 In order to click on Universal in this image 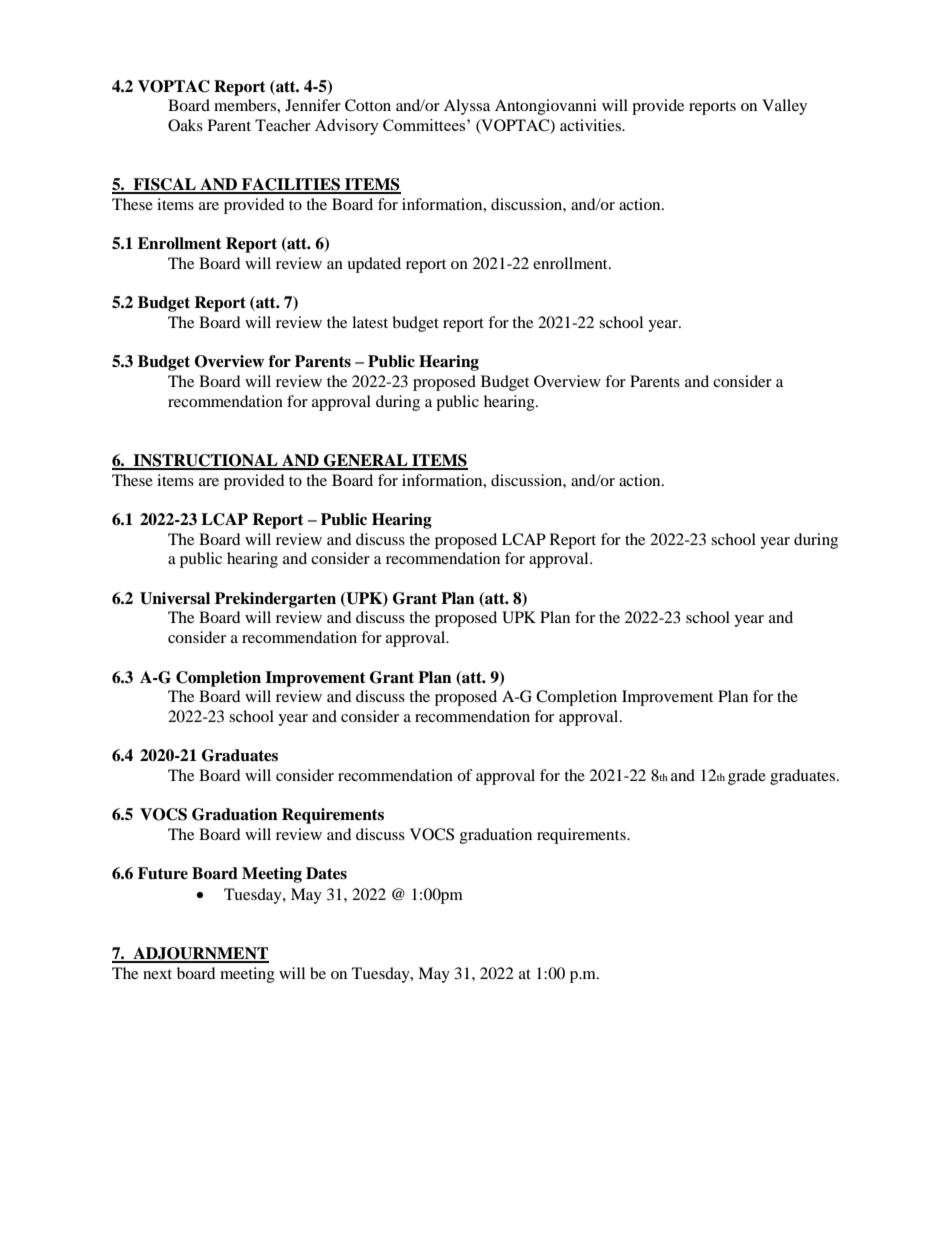, I will do `click(175, 598)`.
